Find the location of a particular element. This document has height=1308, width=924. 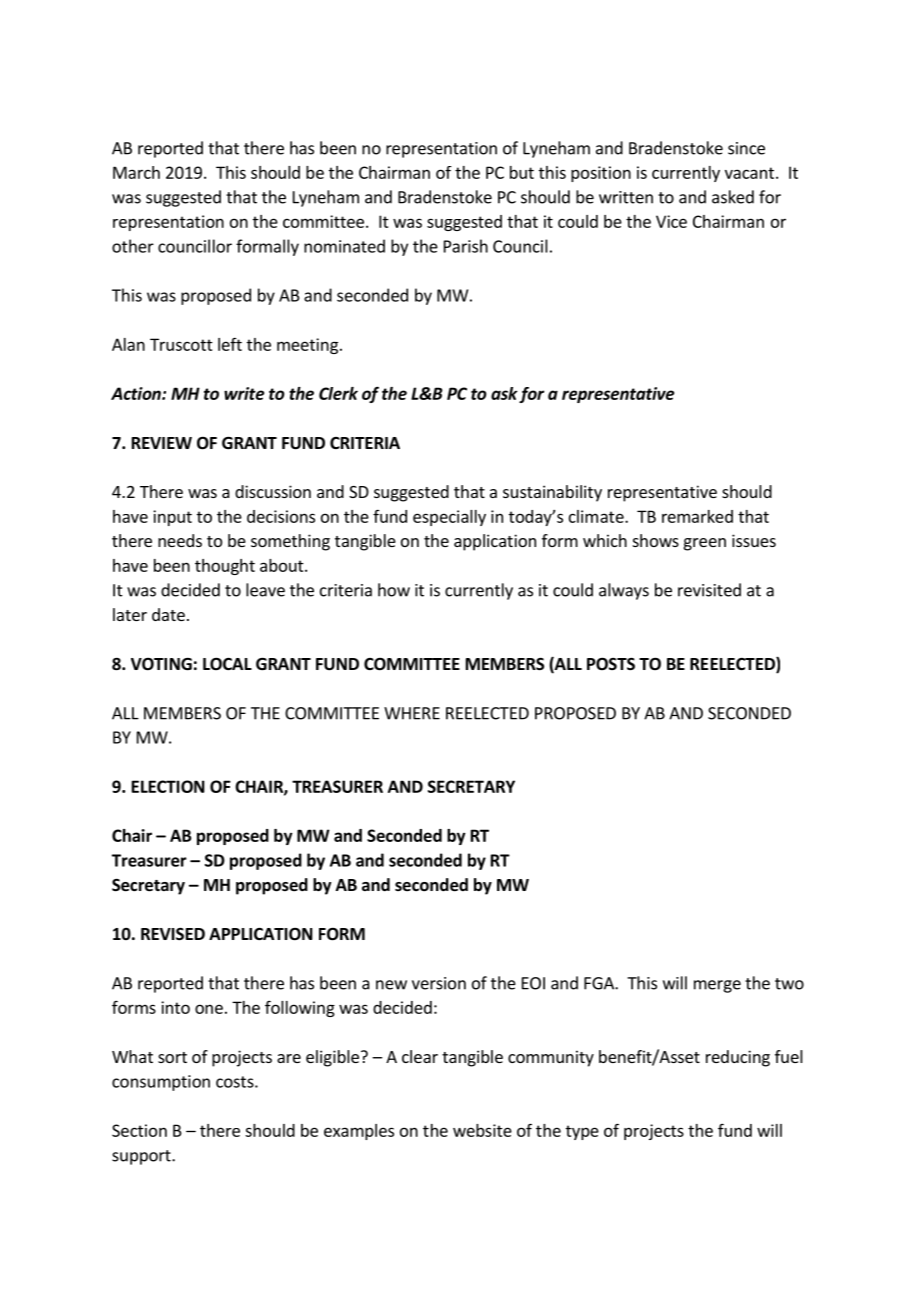

version is located at coordinates (439, 983).
